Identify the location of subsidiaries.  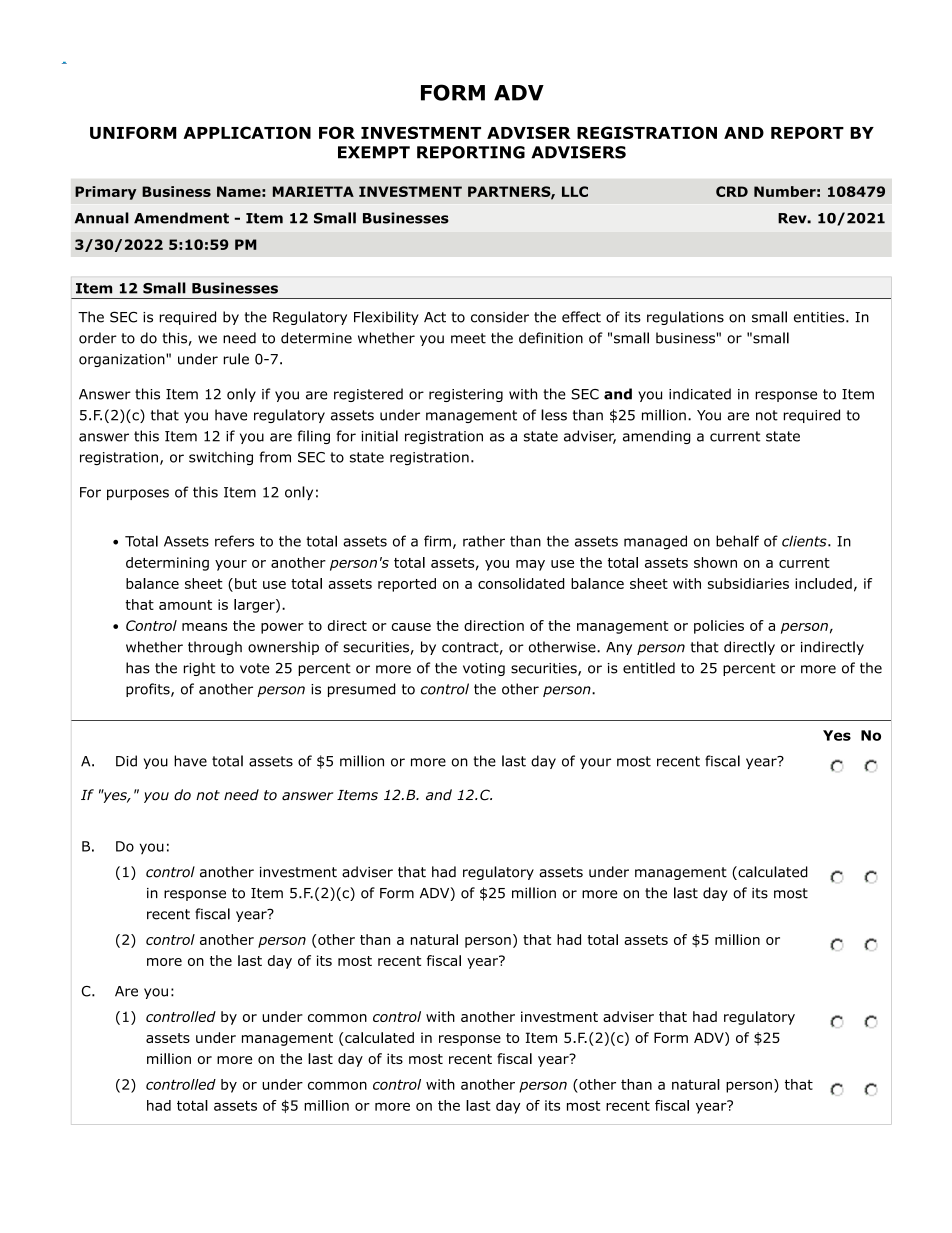
(748, 583).
